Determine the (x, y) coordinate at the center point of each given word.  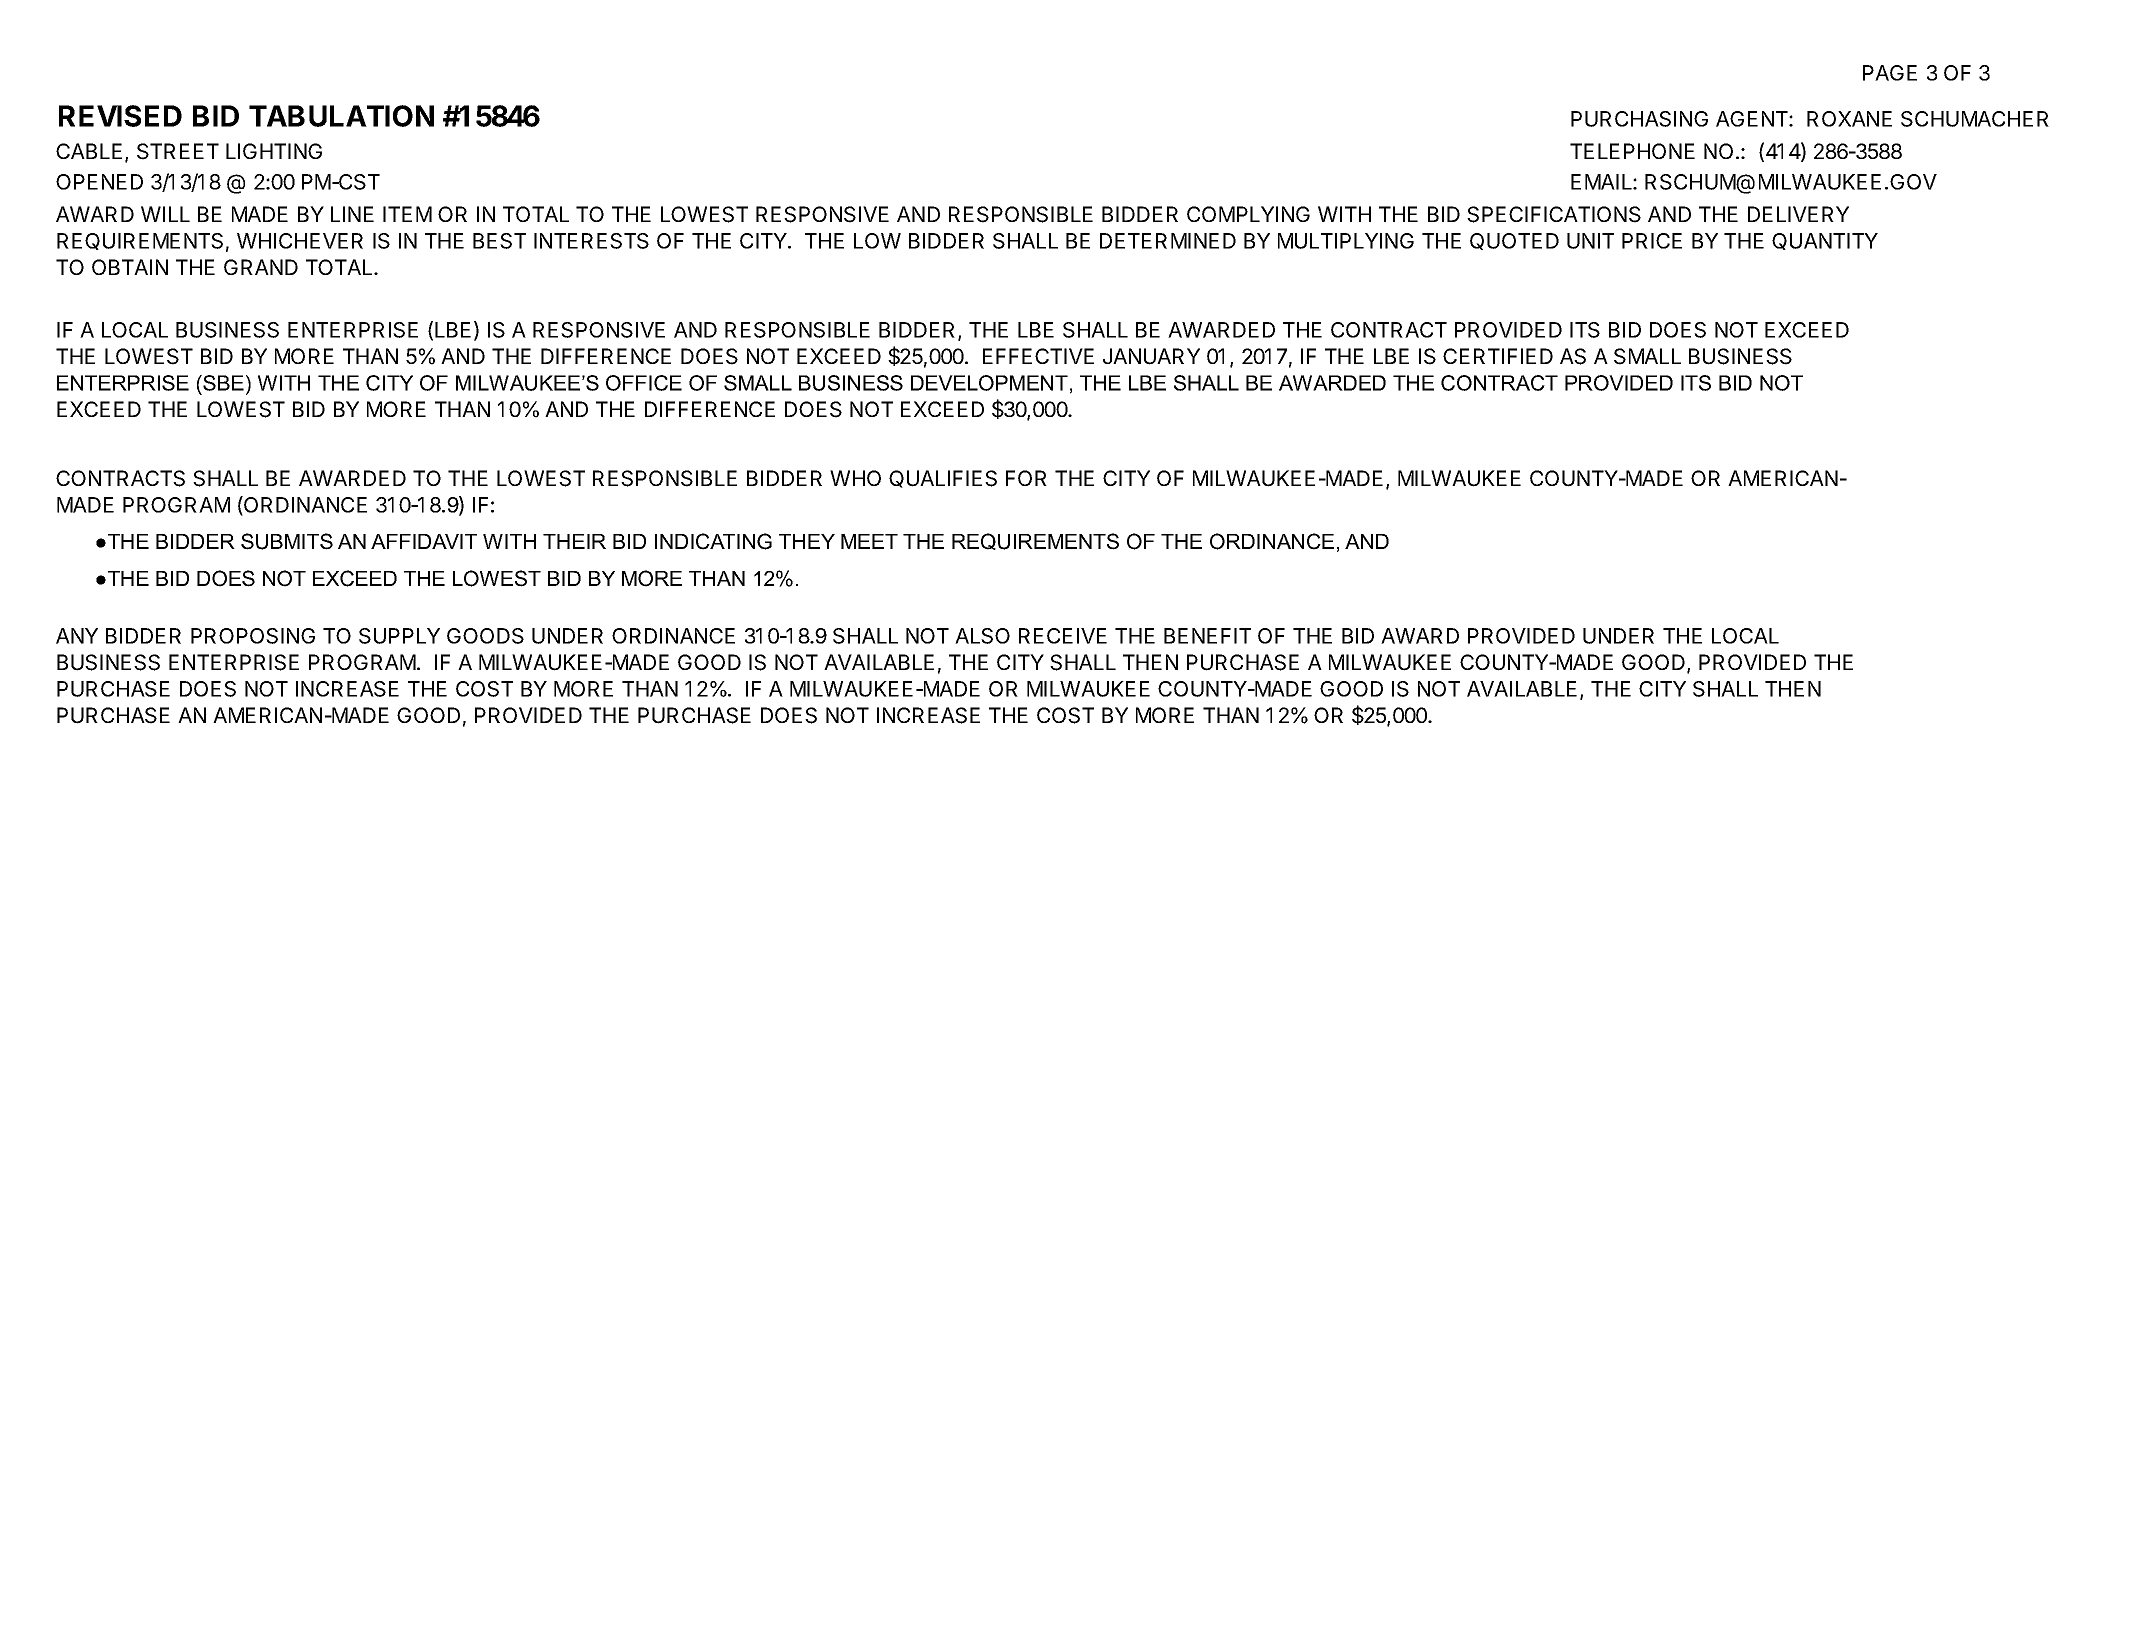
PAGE (1890, 73)
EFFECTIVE (1038, 356)
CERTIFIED (1498, 356)
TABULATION (341, 116)
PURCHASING (1639, 119)
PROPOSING (253, 636)
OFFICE (644, 383)
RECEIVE (1063, 636)
